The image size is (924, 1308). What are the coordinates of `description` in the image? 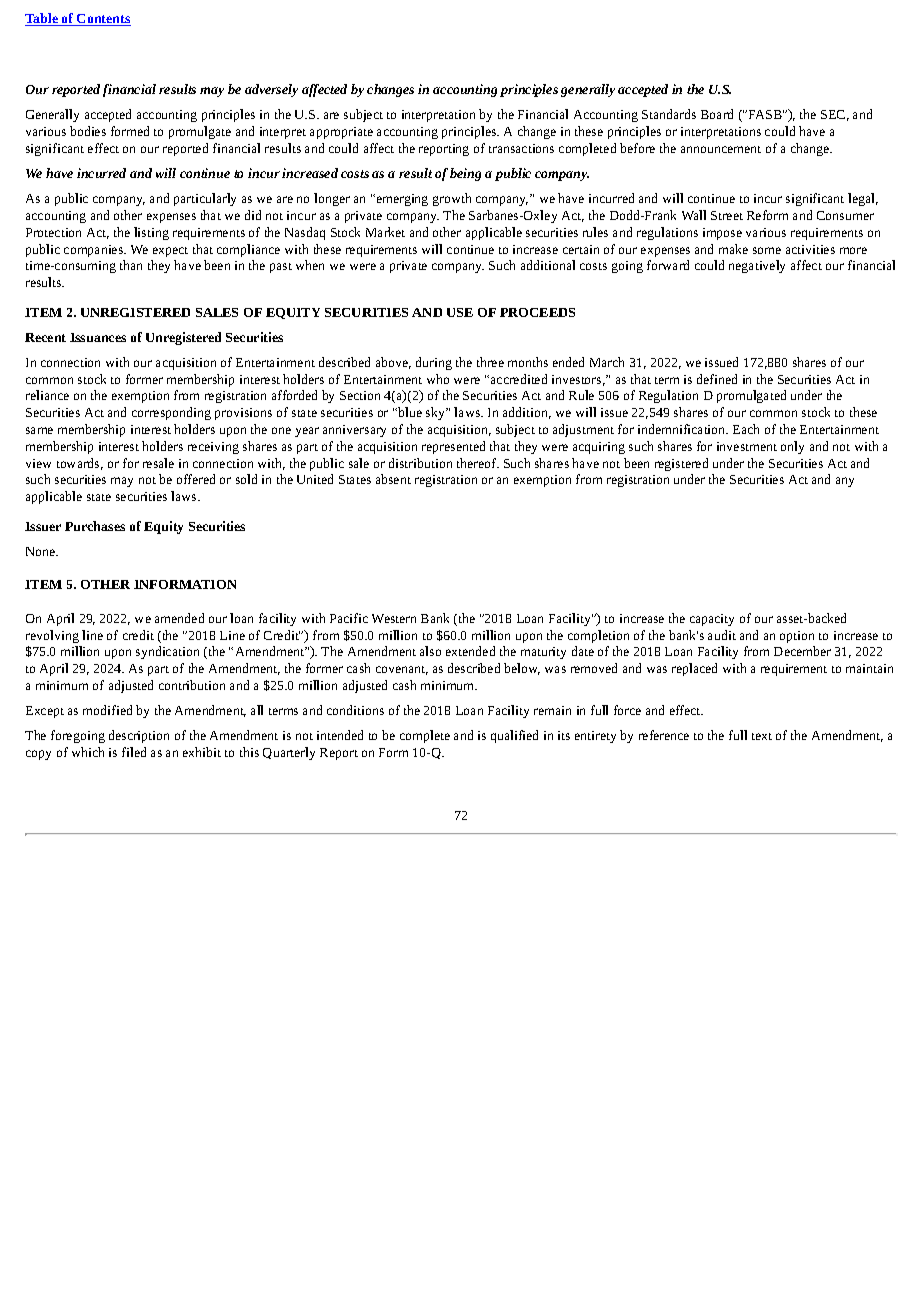 It's located at (139, 736).
